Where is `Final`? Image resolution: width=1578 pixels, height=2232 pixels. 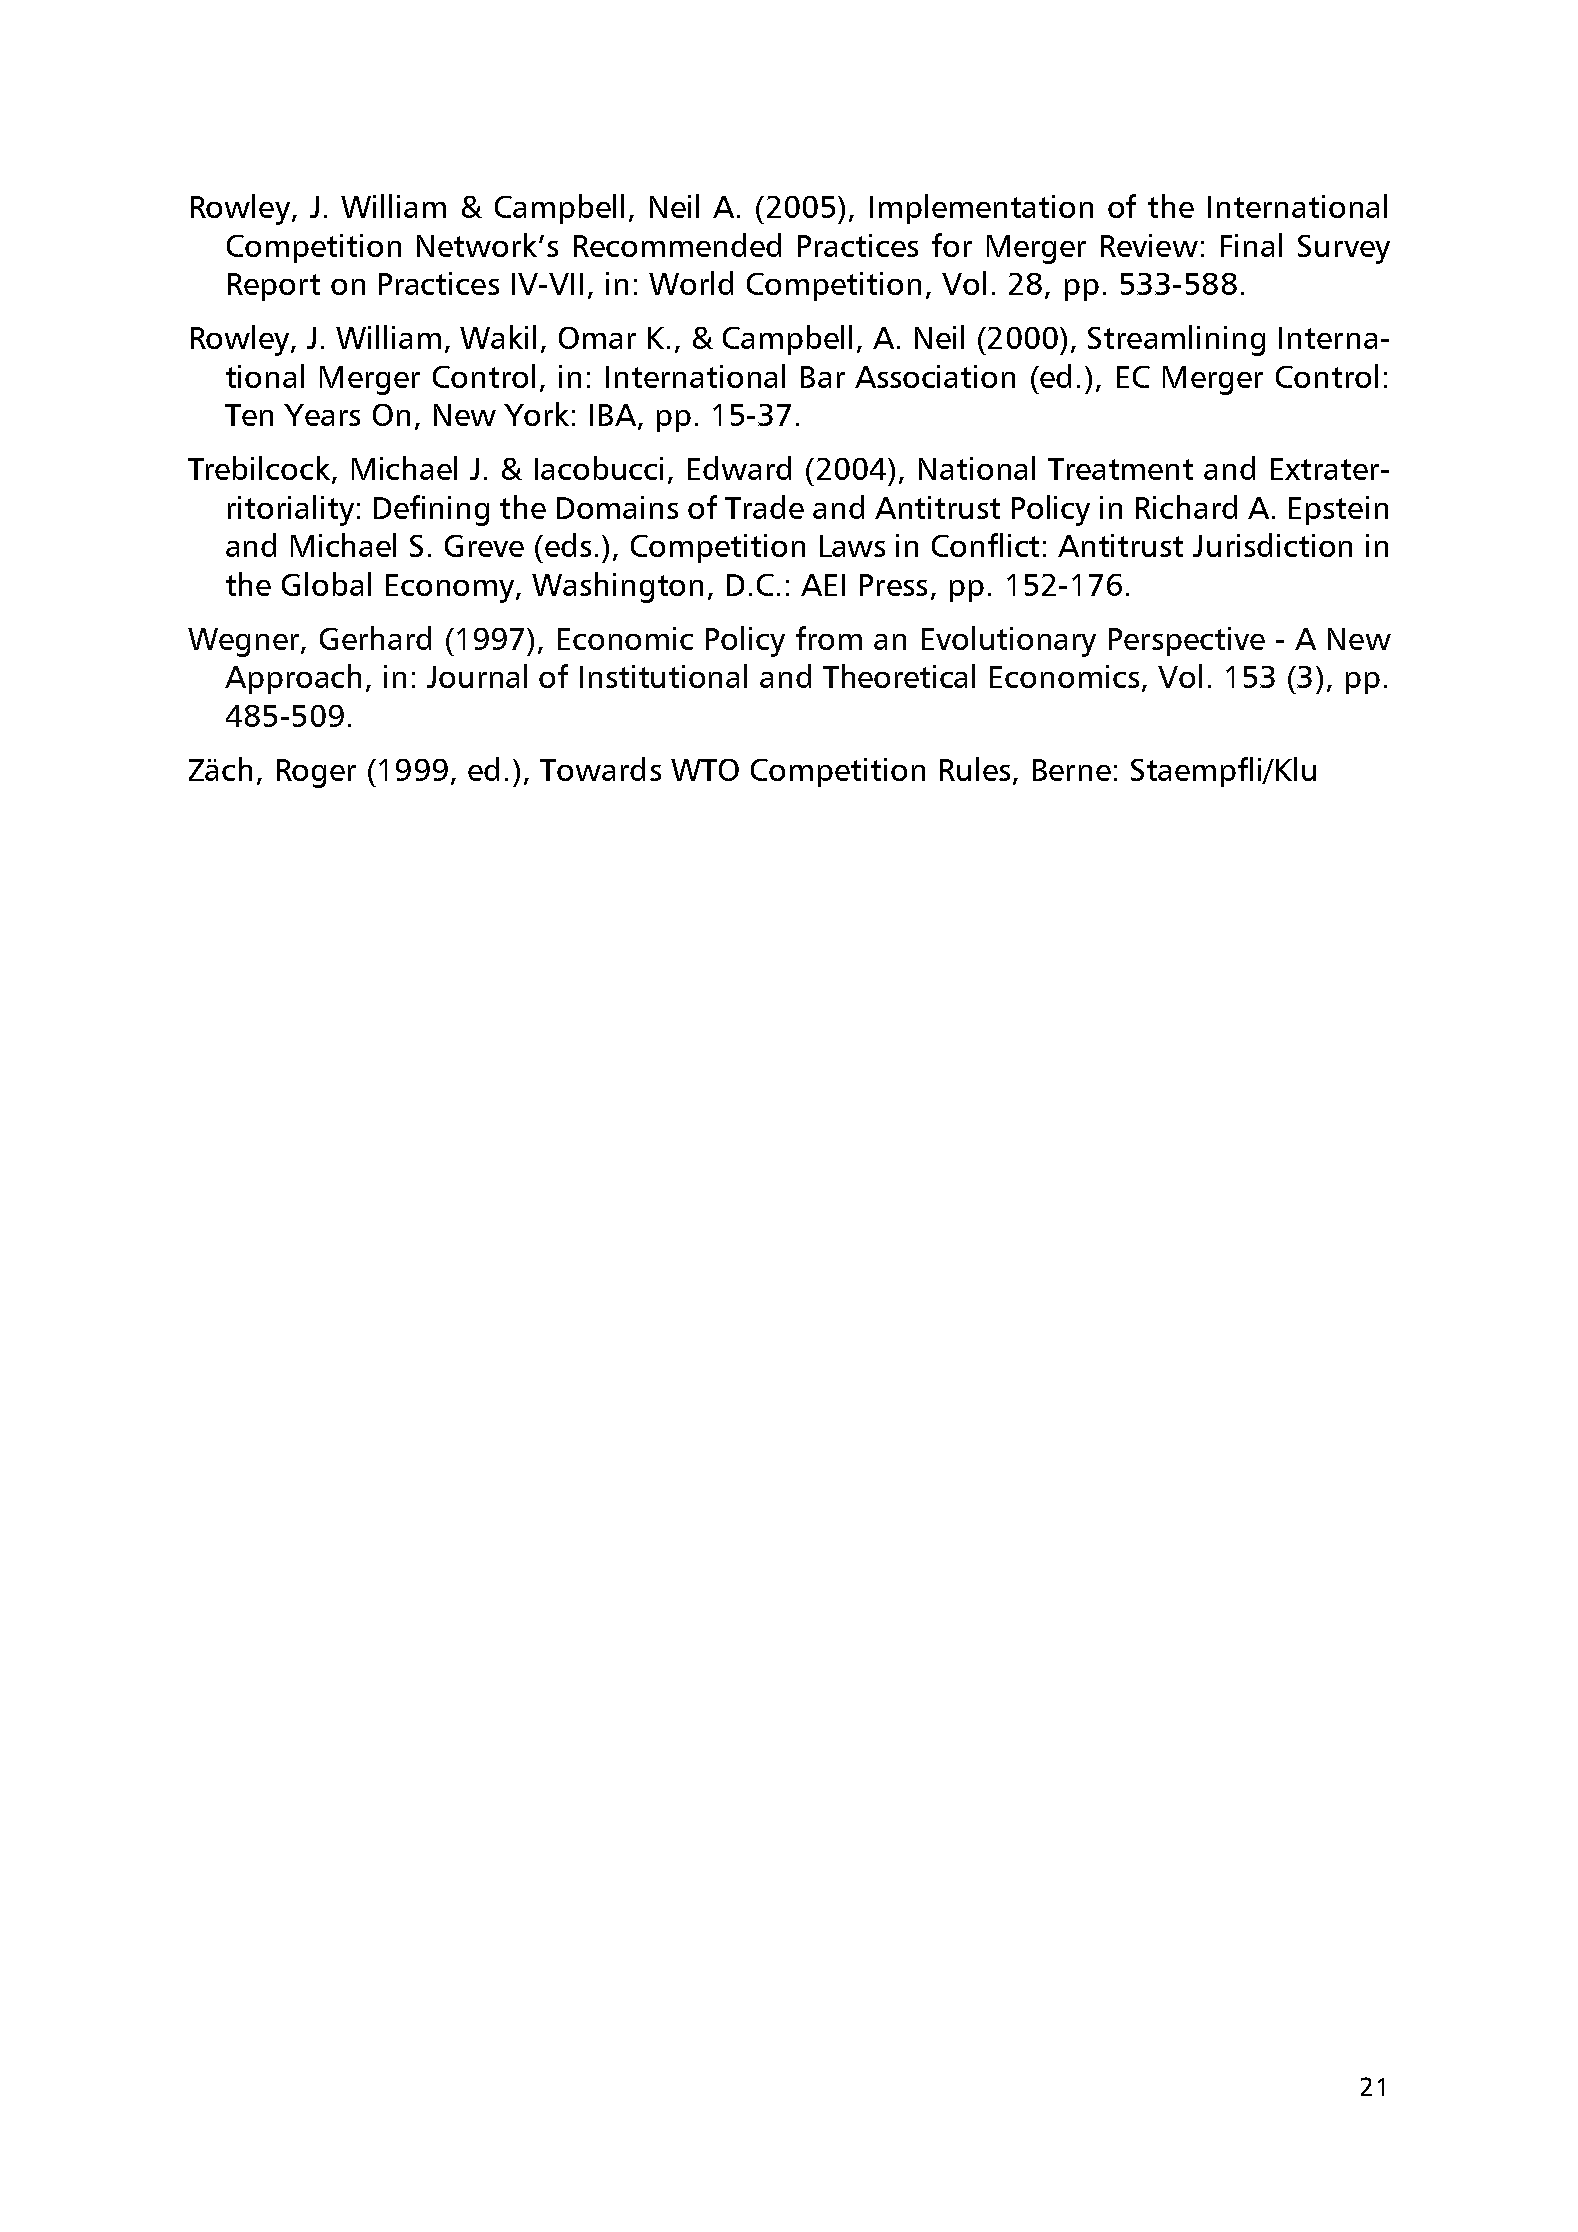
Final is located at coordinates (1251, 245).
